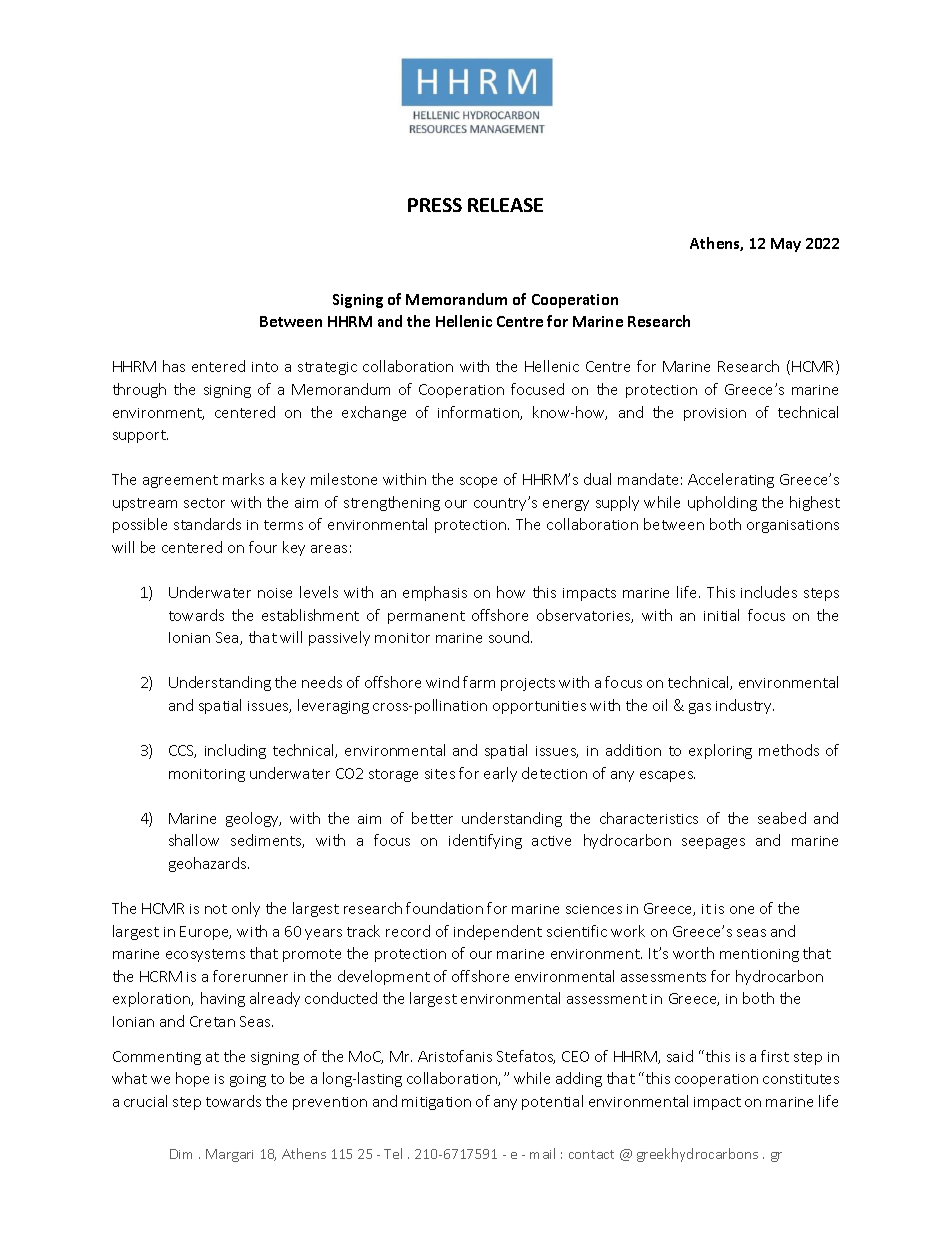 This image has height=1233, width=952. I want to click on into, so click(265, 367).
